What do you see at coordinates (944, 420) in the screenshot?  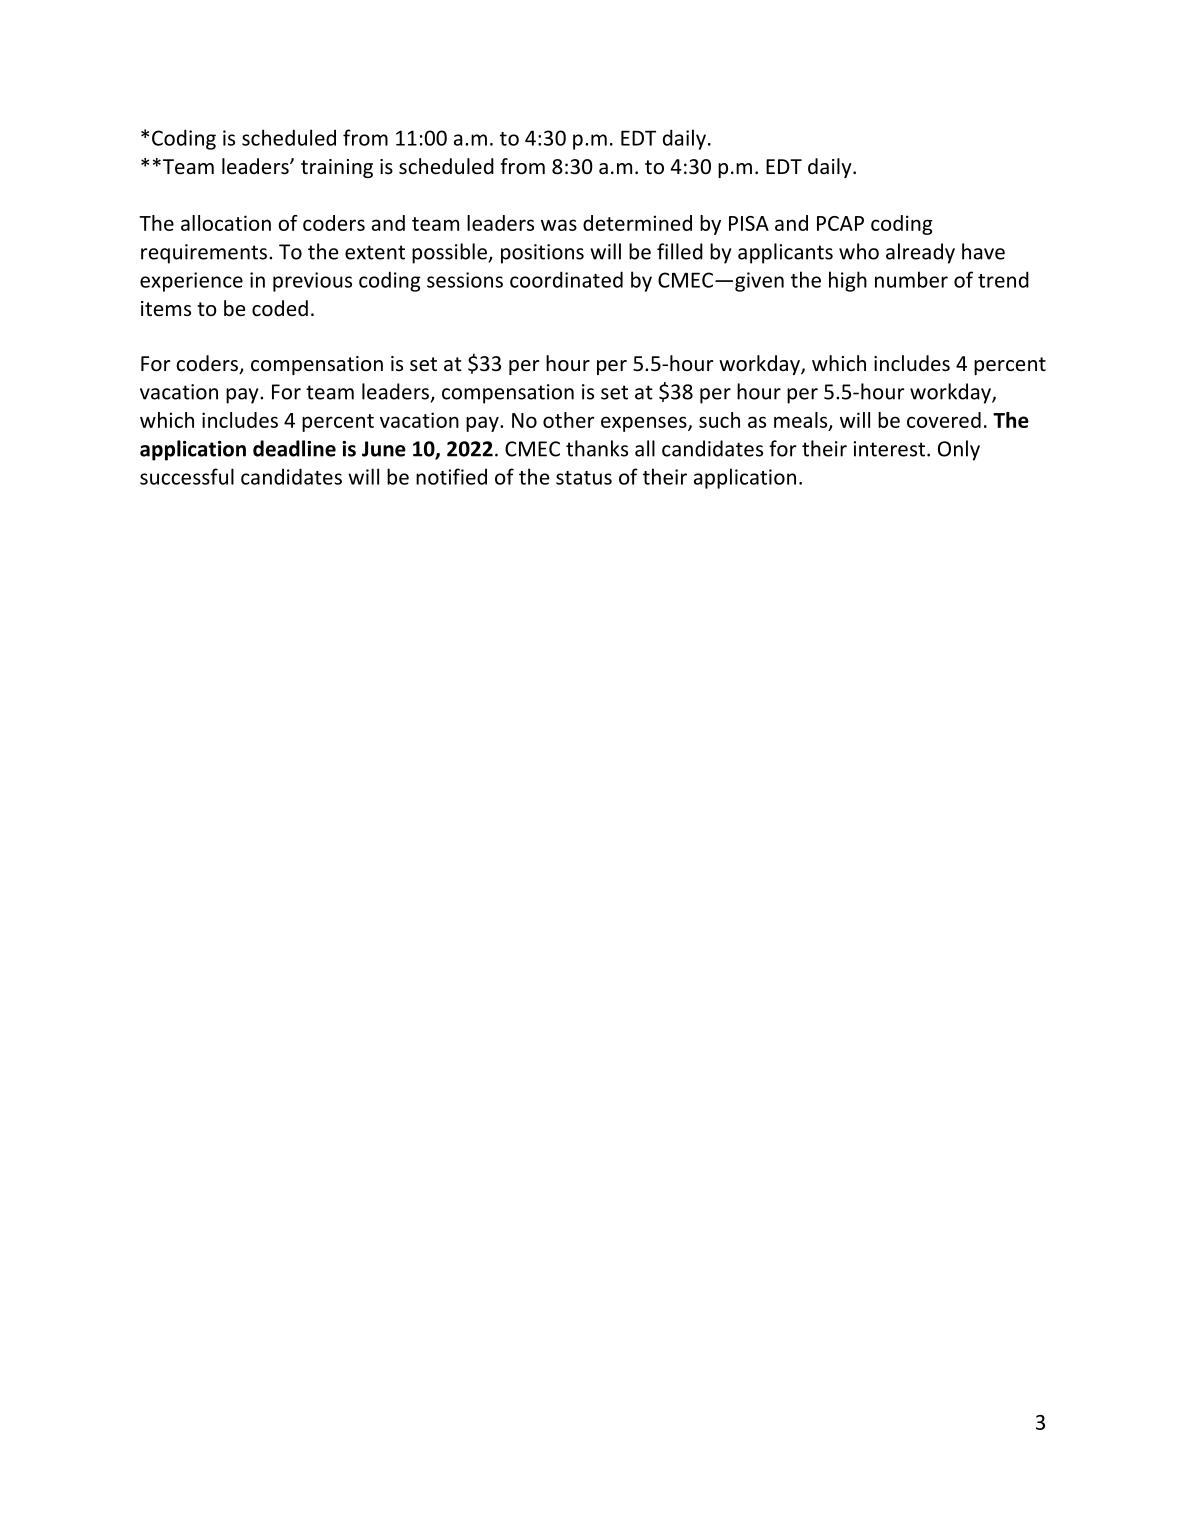 I see `covered` at bounding box center [944, 420].
